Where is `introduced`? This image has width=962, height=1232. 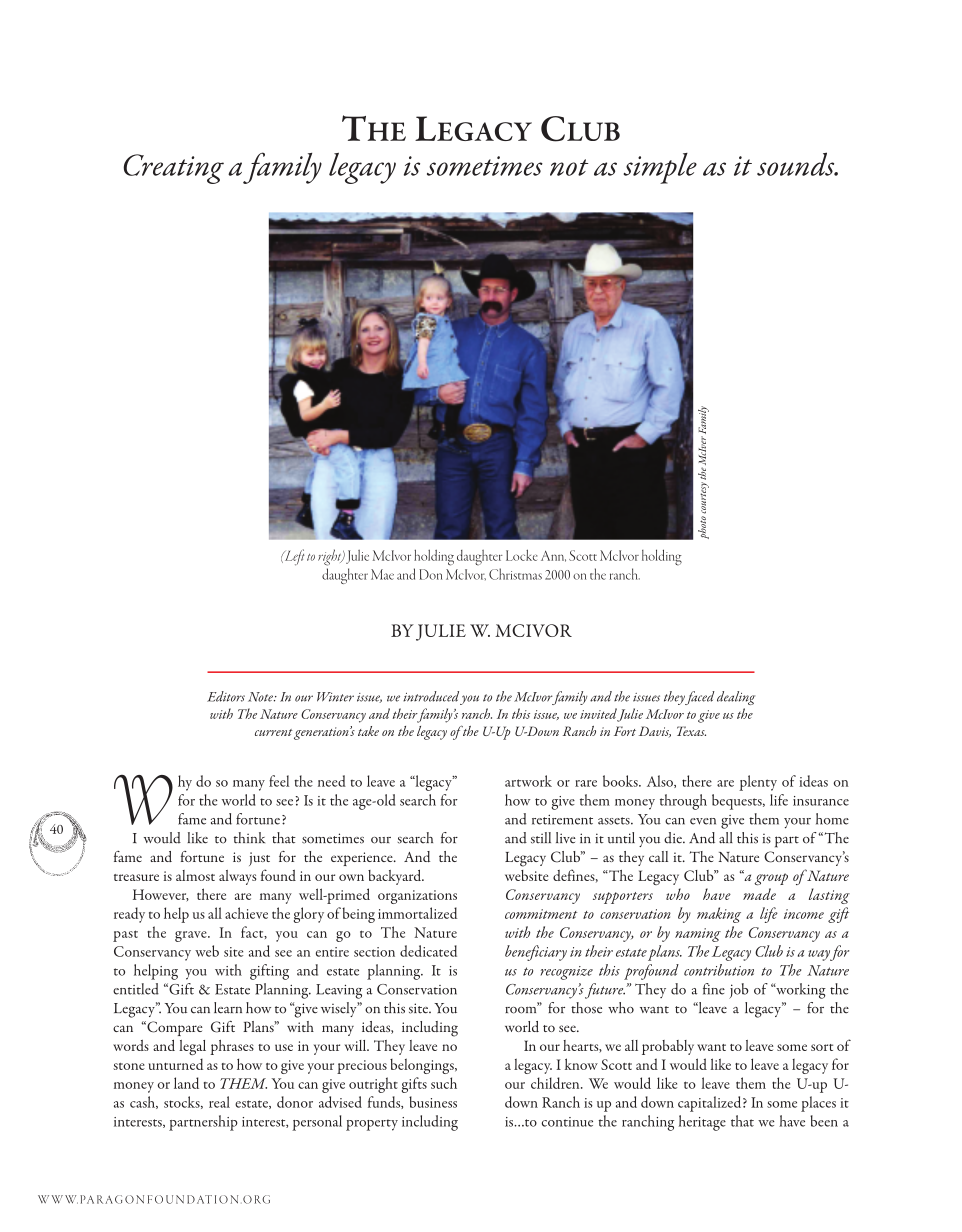 introduced is located at coordinates (431, 696).
